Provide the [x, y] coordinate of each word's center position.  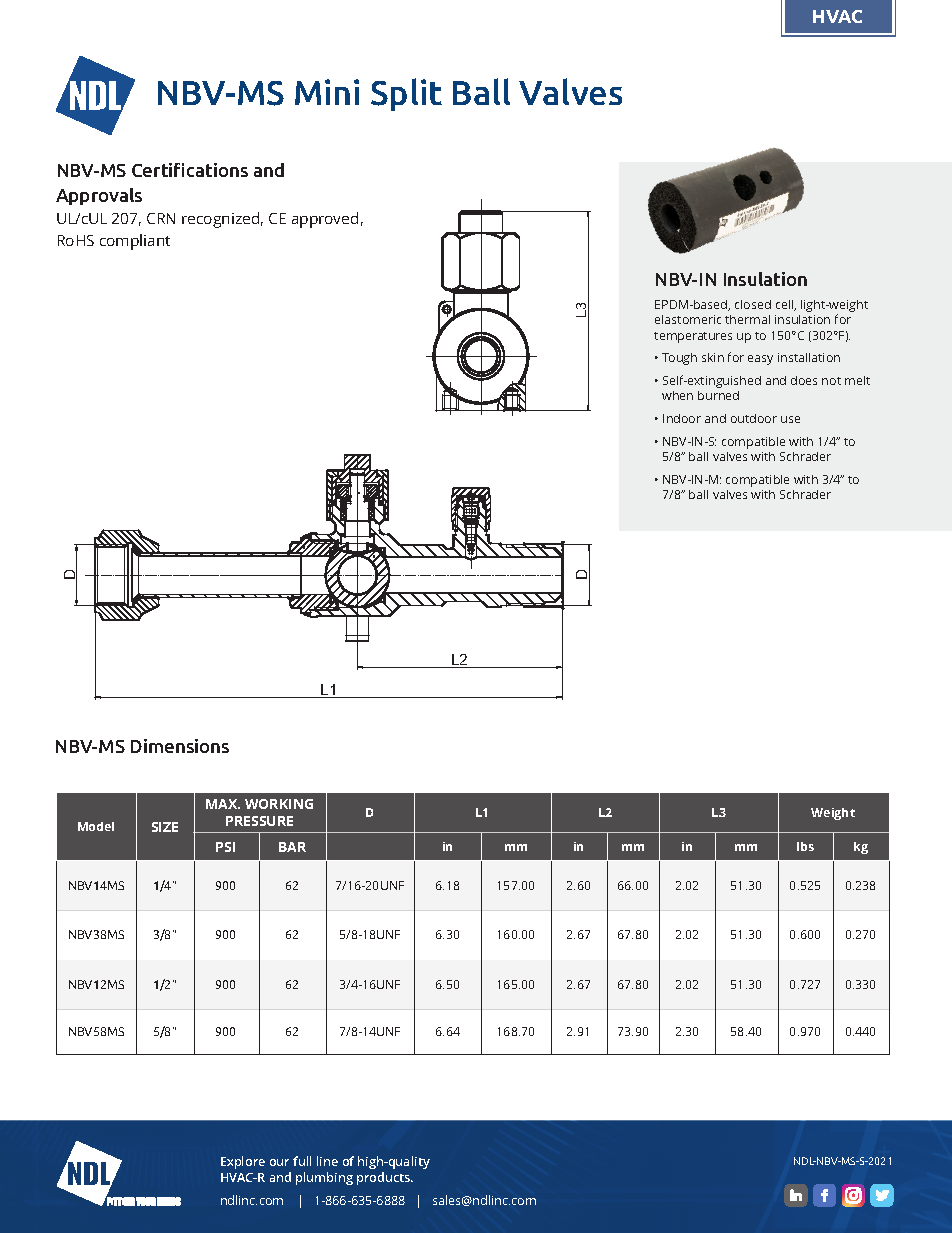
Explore [243, 1162]
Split [406, 94]
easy [760, 360]
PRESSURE [259, 821]
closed [753, 304]
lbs [805, 846]
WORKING [279, 804]
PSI [225, 847]
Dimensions [180, 746]
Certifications [190, 170]
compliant [135, 242]
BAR [292, 847]
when [677, 395]
